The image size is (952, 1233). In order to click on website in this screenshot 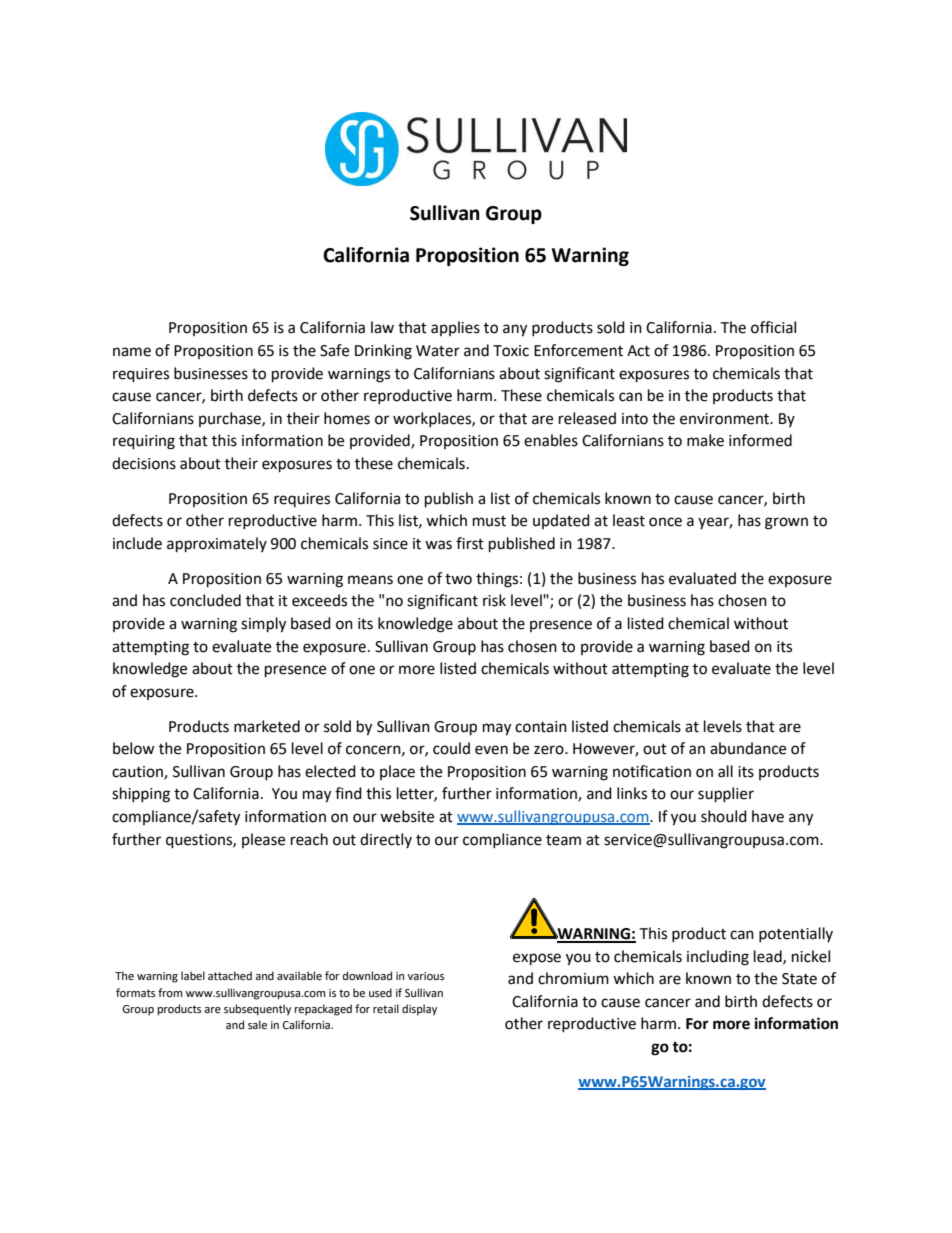, I will do `click(407, 816)`.
